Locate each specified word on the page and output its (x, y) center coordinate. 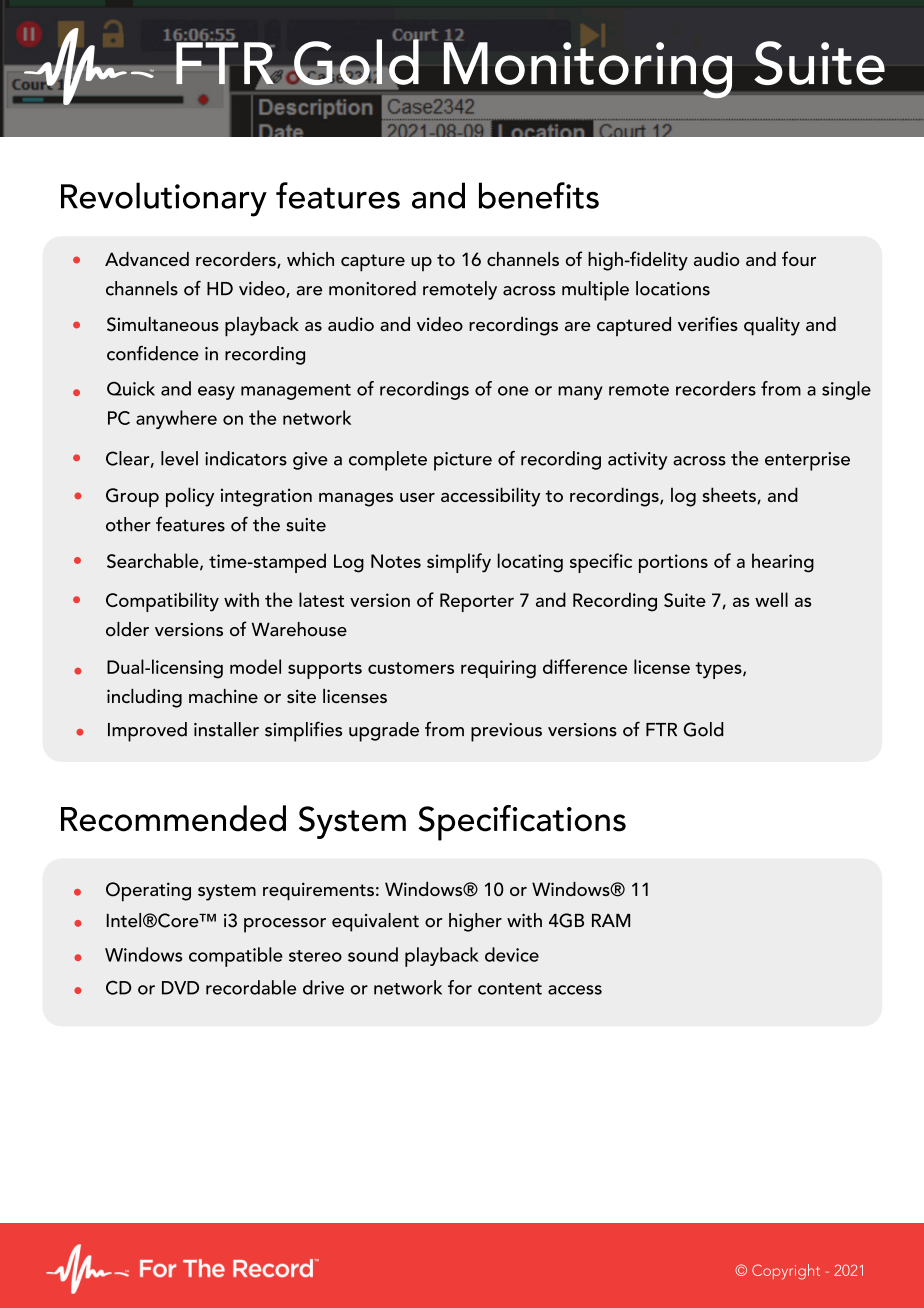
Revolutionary (164, 199)
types (719, 670)
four (799, 258)
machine (223, 696)
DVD (180, 988)
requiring (498, 669)
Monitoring (588, 70)
